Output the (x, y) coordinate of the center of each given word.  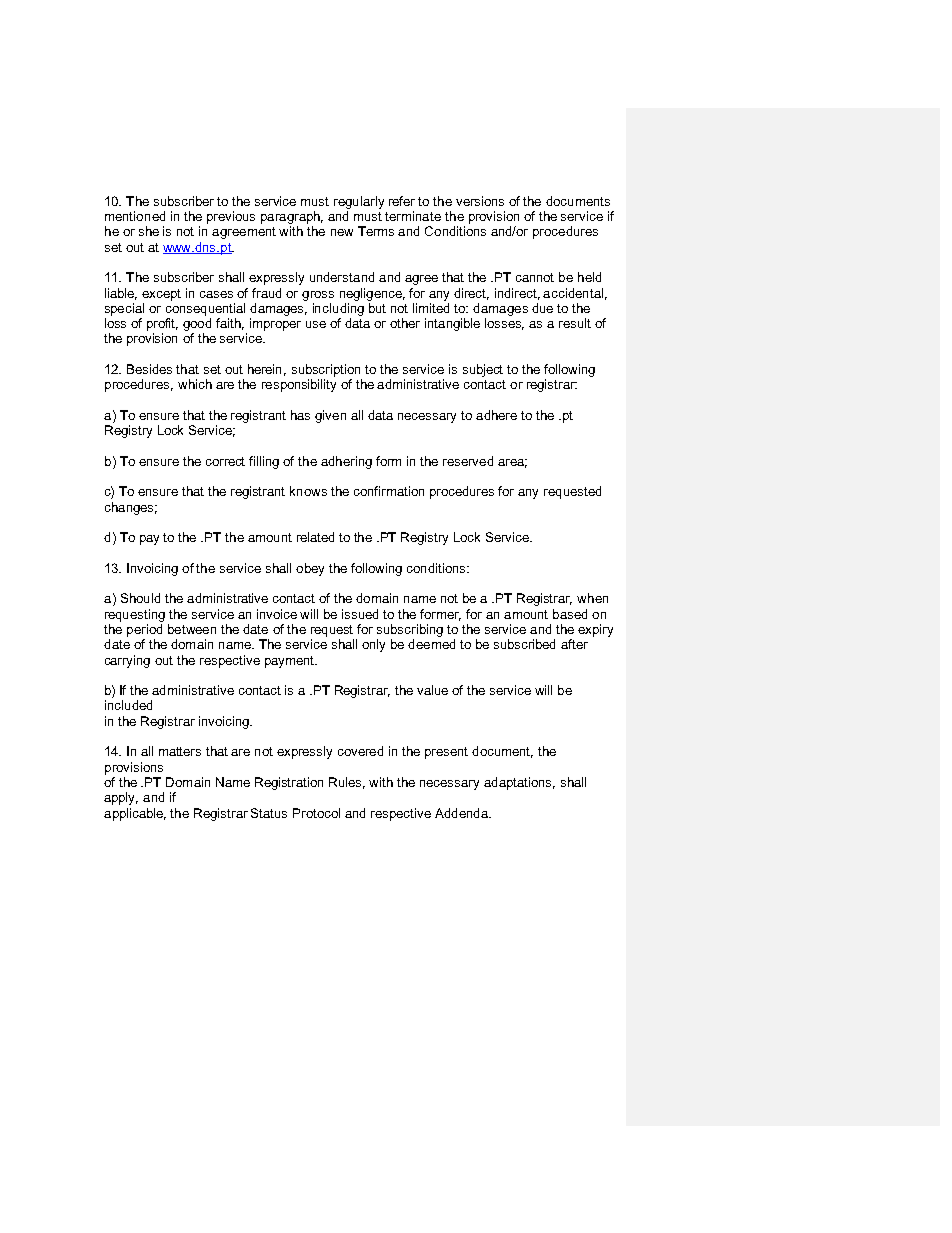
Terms (376, 231)
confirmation (389, 491)
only (373, 645)
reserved (468, 461)
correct (225, 461)
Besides (149, 369)
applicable (135, 814)
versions (480, 201)
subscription (326, 370)
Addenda (462, 813)
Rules (347, 783)
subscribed (524, 644)
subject (483, 370)
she (149, 231)
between (192, 629)
